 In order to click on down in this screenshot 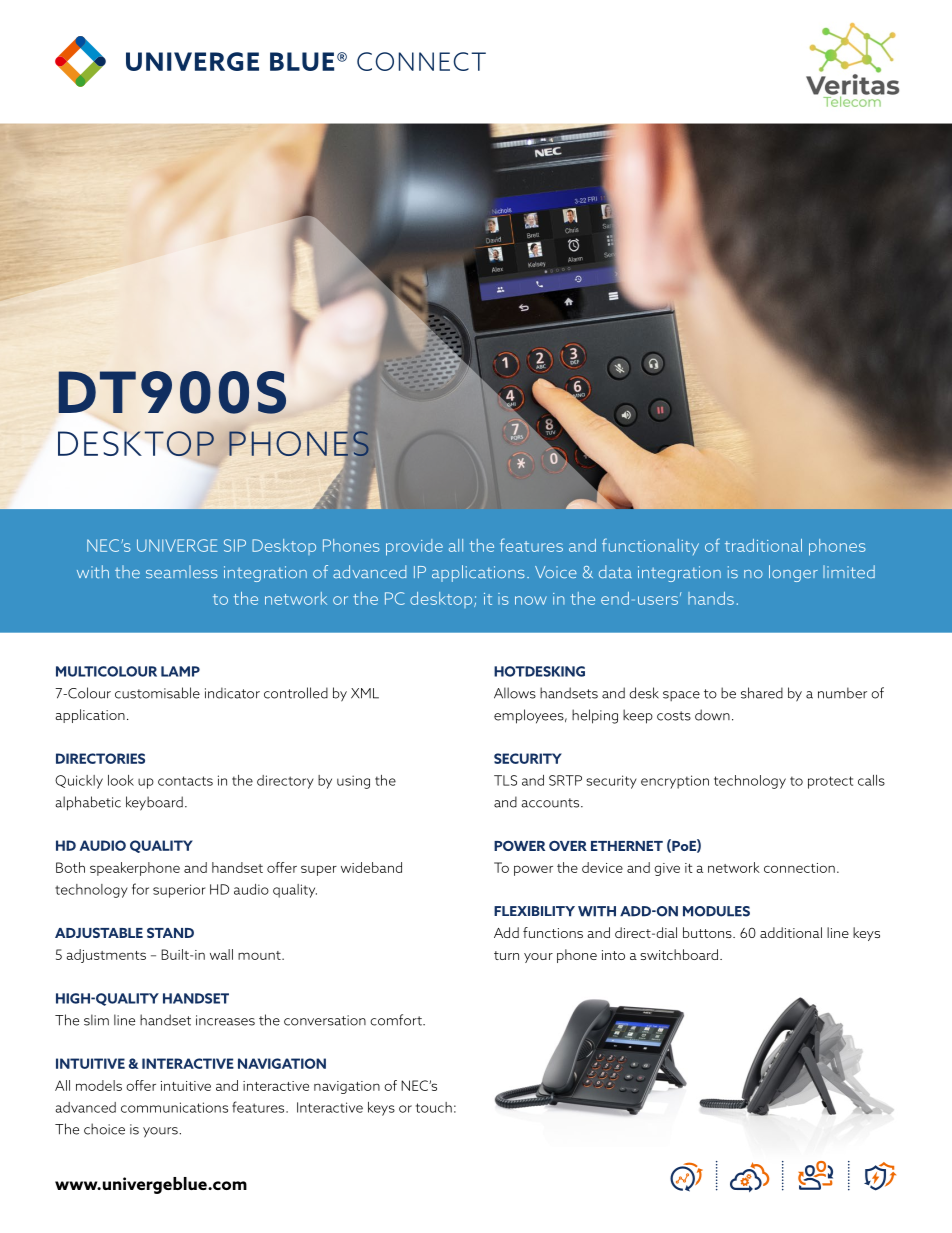, I will do `click(712, 715)`.
